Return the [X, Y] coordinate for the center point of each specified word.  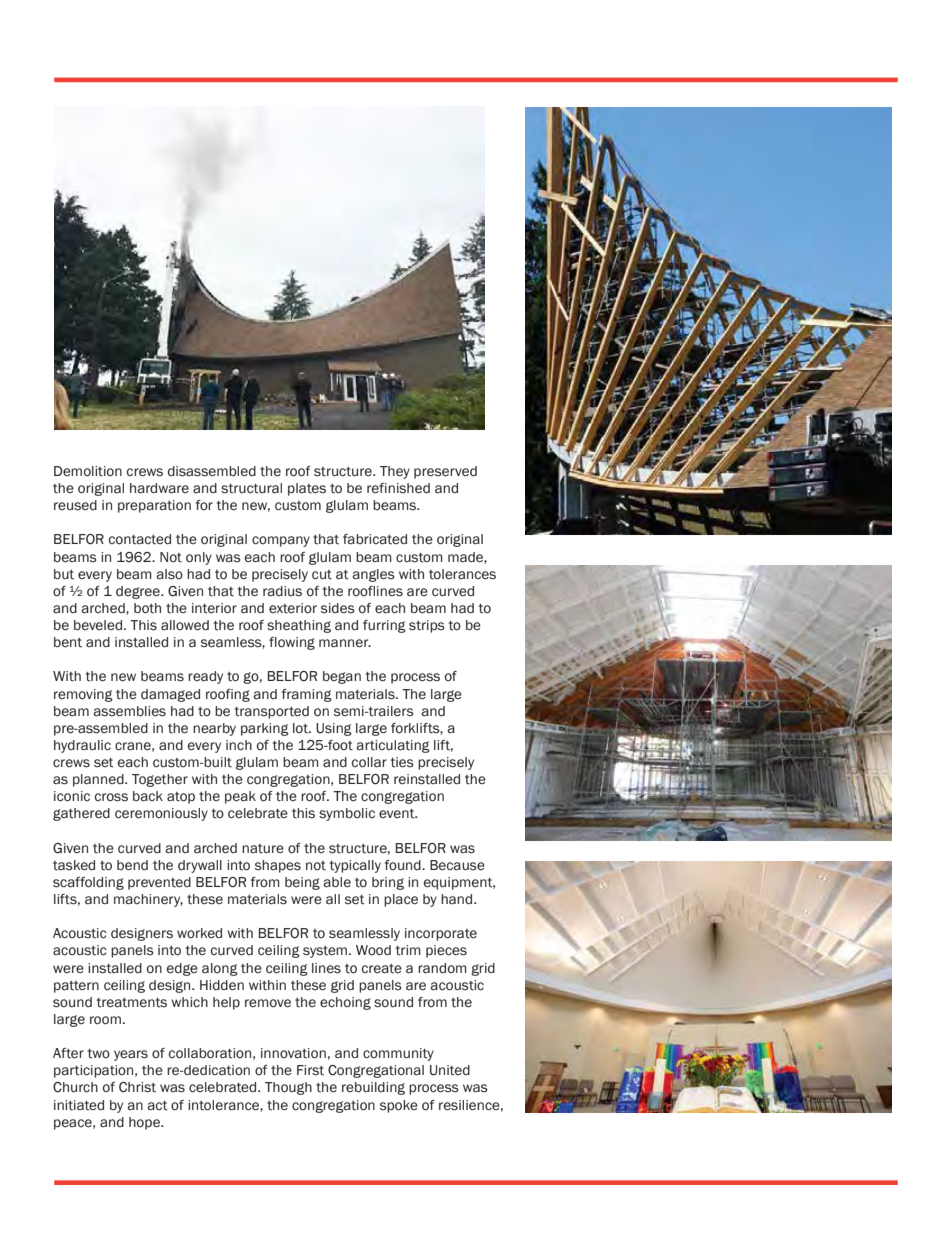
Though [288, 1088]
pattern [76, 987]
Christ [137, 1087]
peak [240, 797]
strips [427, 626]
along [220, 969]
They [395, 472]
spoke [399, 1106]
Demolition [88, 471]
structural [251, 488]
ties [402, 762]
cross [111, 797]
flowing [292, 643]
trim [408, 950]
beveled [98, 625]
